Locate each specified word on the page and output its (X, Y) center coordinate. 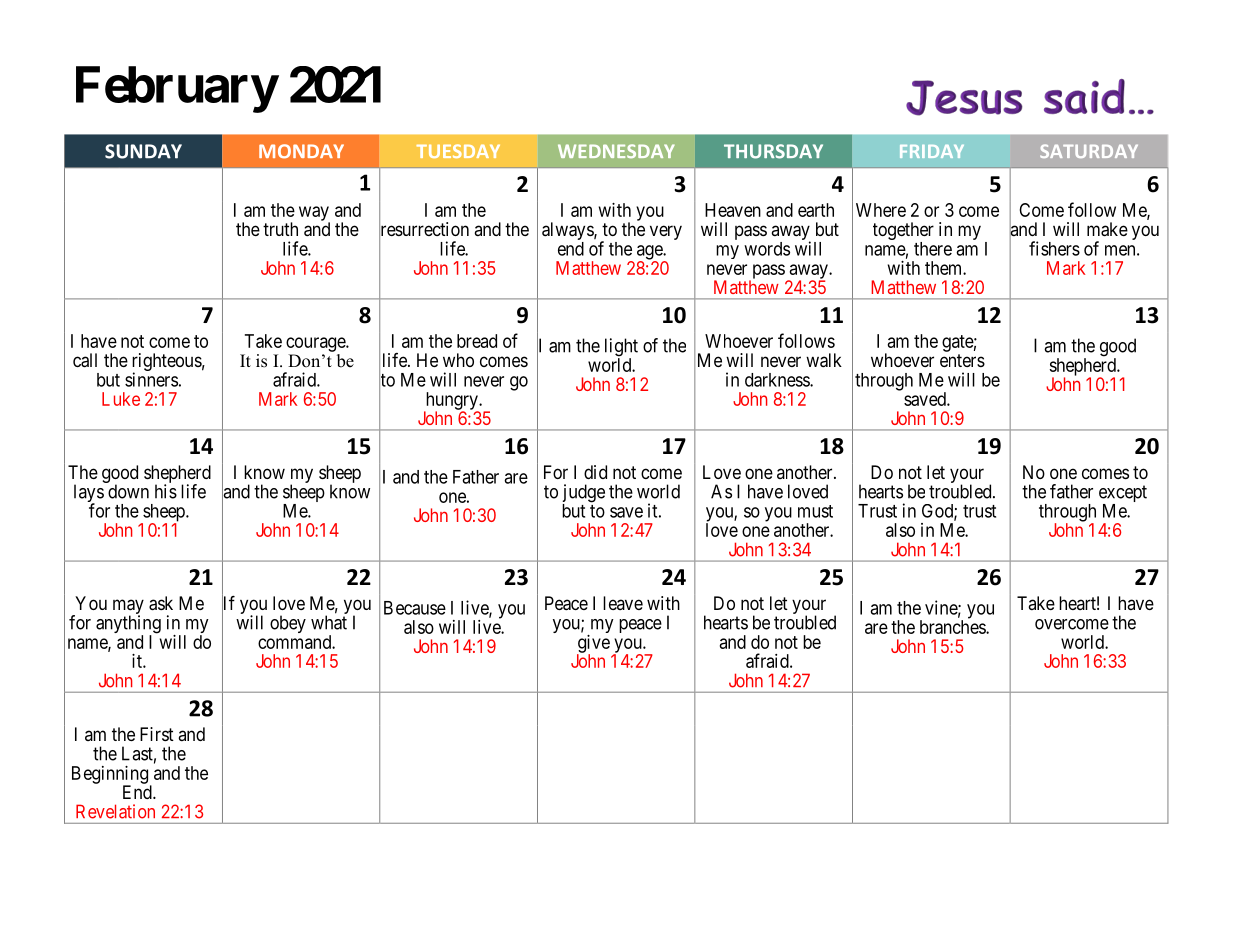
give (593, 645)
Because (415, 608)
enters (962, 360)
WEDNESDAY (616, 151)
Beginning (110, 776)
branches (953, 627)
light (621, 348)
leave (623, 603)
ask (161, 603)
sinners (151, 379)
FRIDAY (932, 151)
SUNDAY (143, 151)
